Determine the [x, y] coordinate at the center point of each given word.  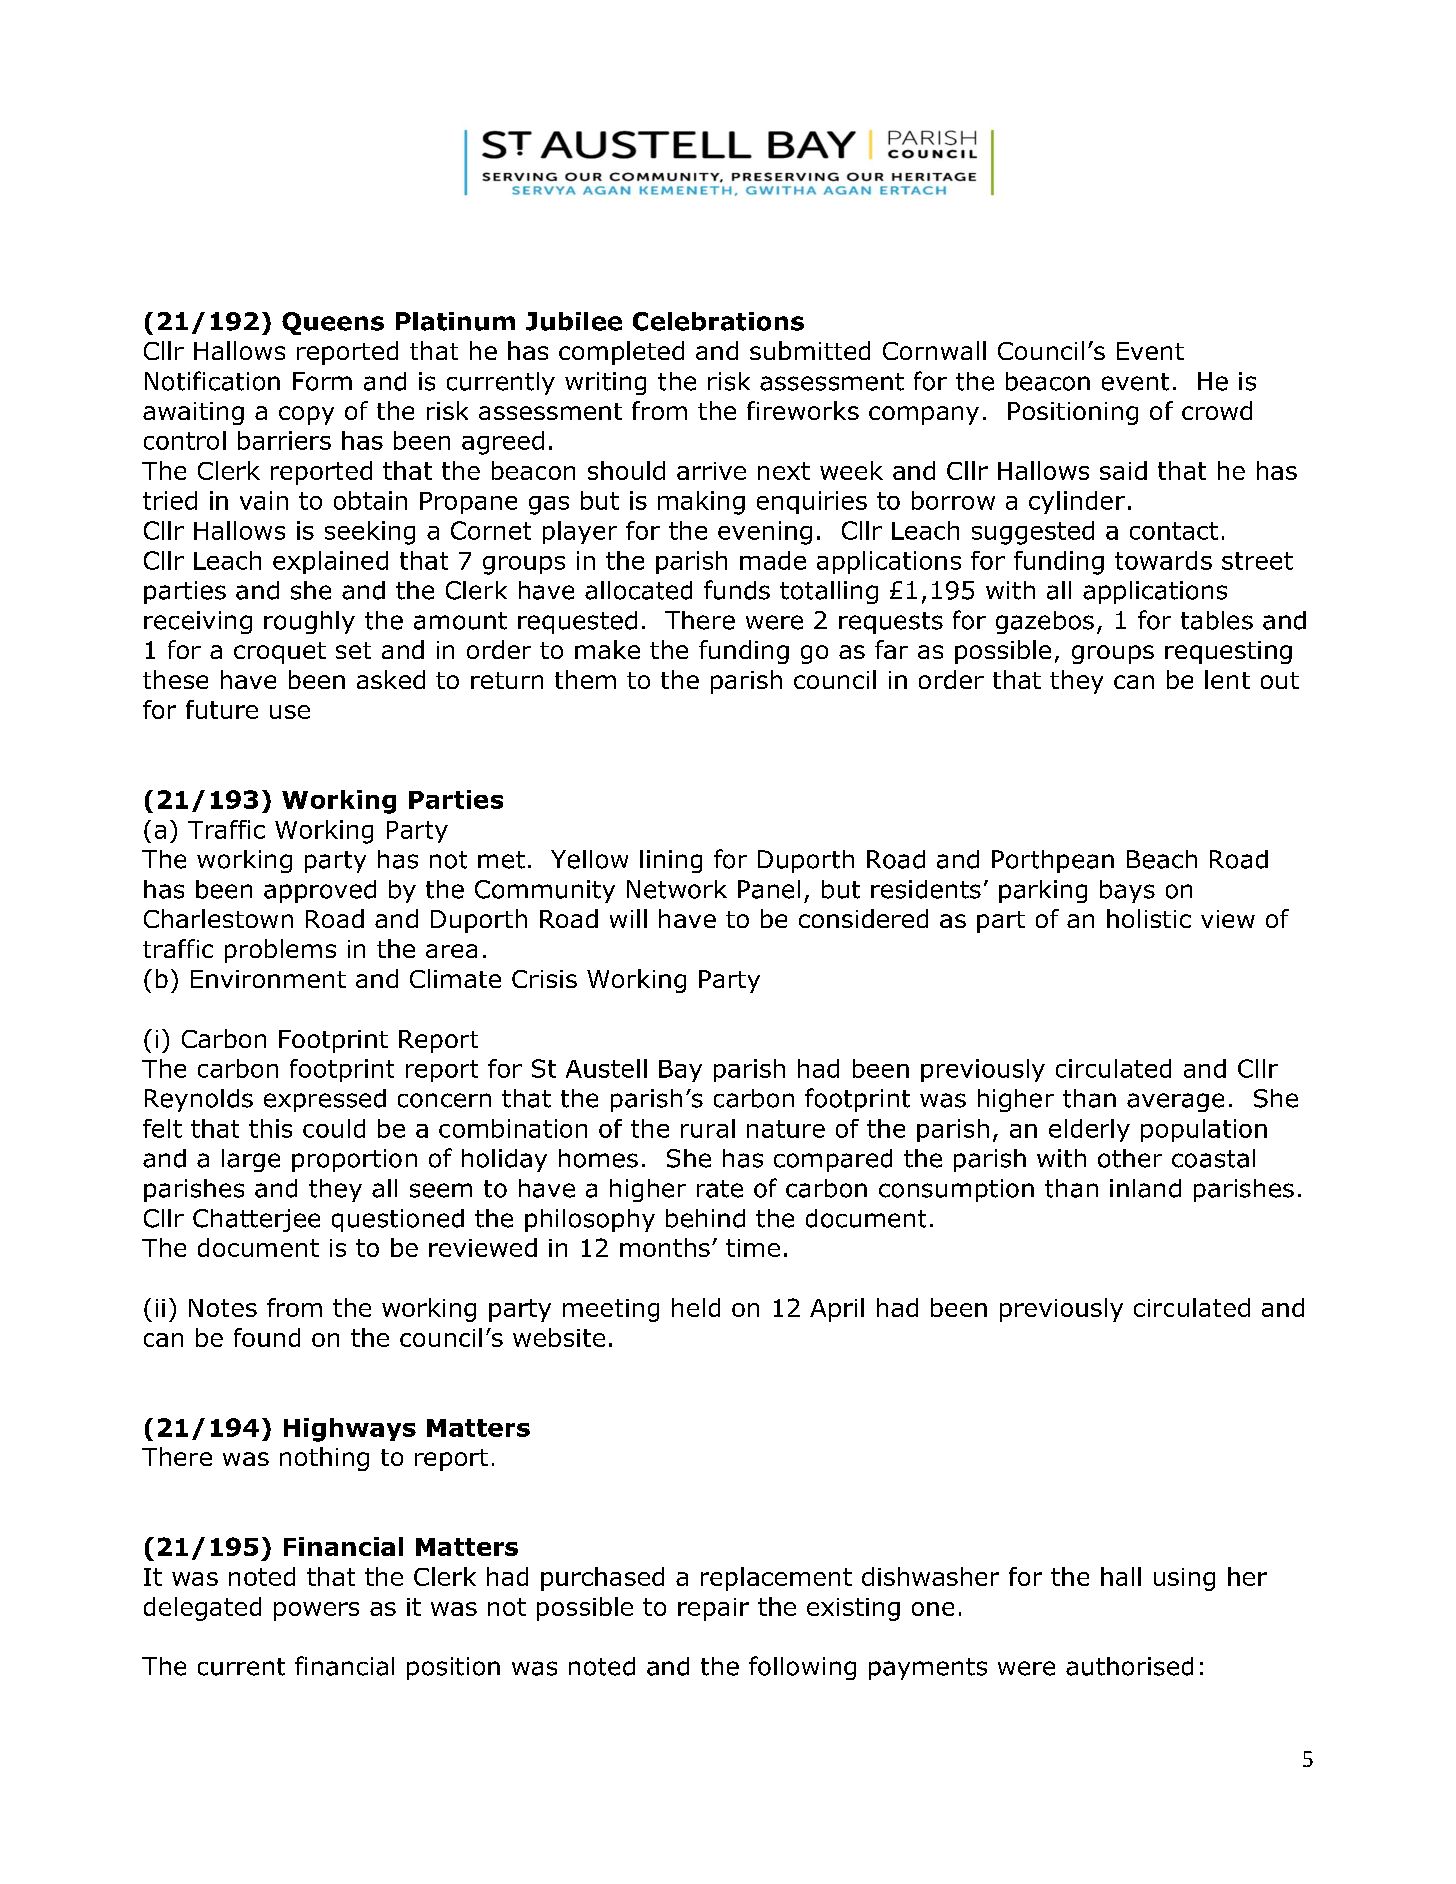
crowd [1217, 410]
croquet [280, 653]
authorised [1129, 1666]
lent [1227, 679]
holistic [1149, 918]
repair [713, 1609]
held [696, 1307]
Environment [268, 979]
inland [1145, 1188]
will [628, 918]
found [267, 1337]
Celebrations [718, 321]
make [607, 649]
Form [322, 381]
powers [316, 1611]
